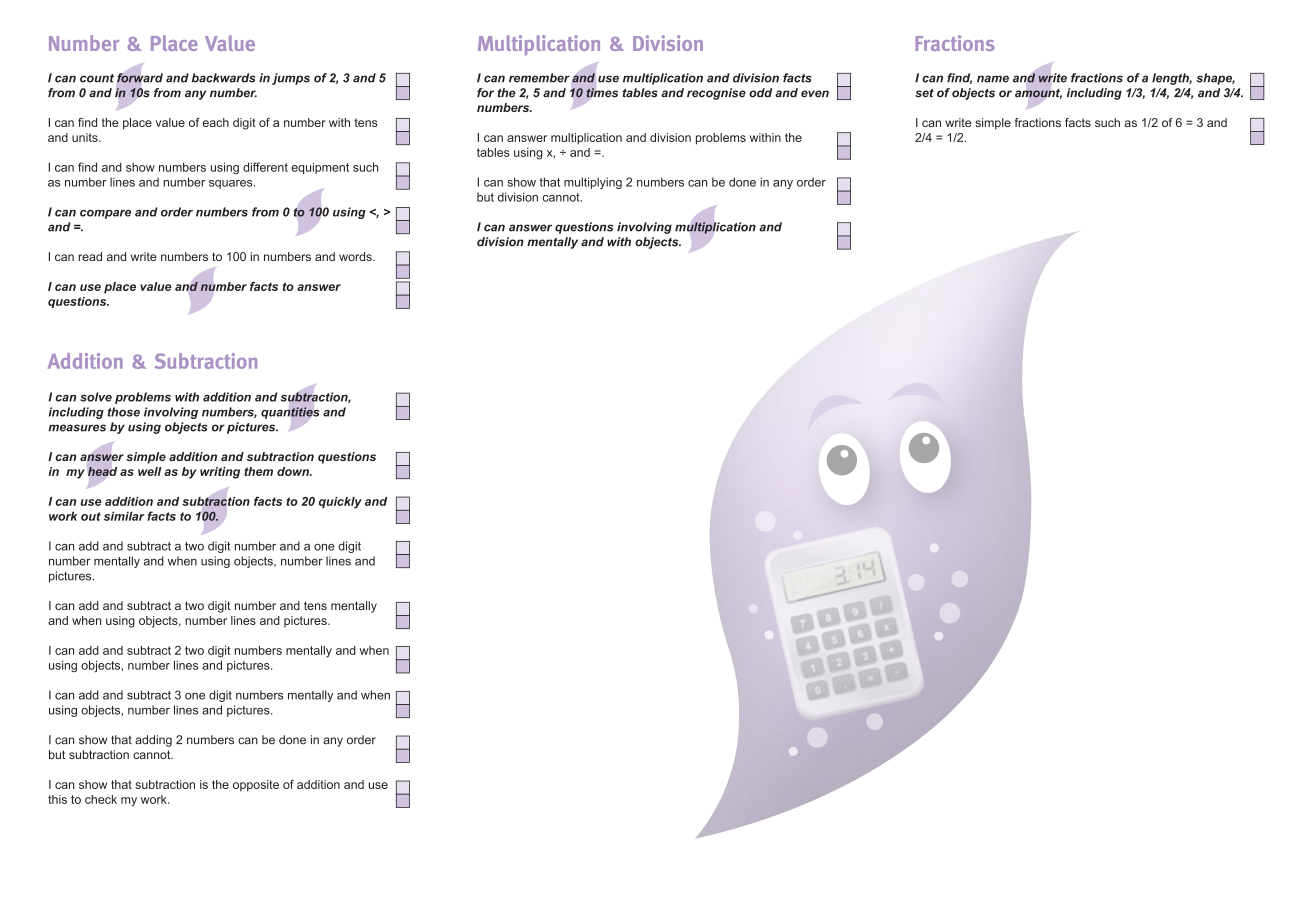  What do you see at coordinates (256, 786) in the screenshot?
I see `opposite` at bounding box center [256, 786].
